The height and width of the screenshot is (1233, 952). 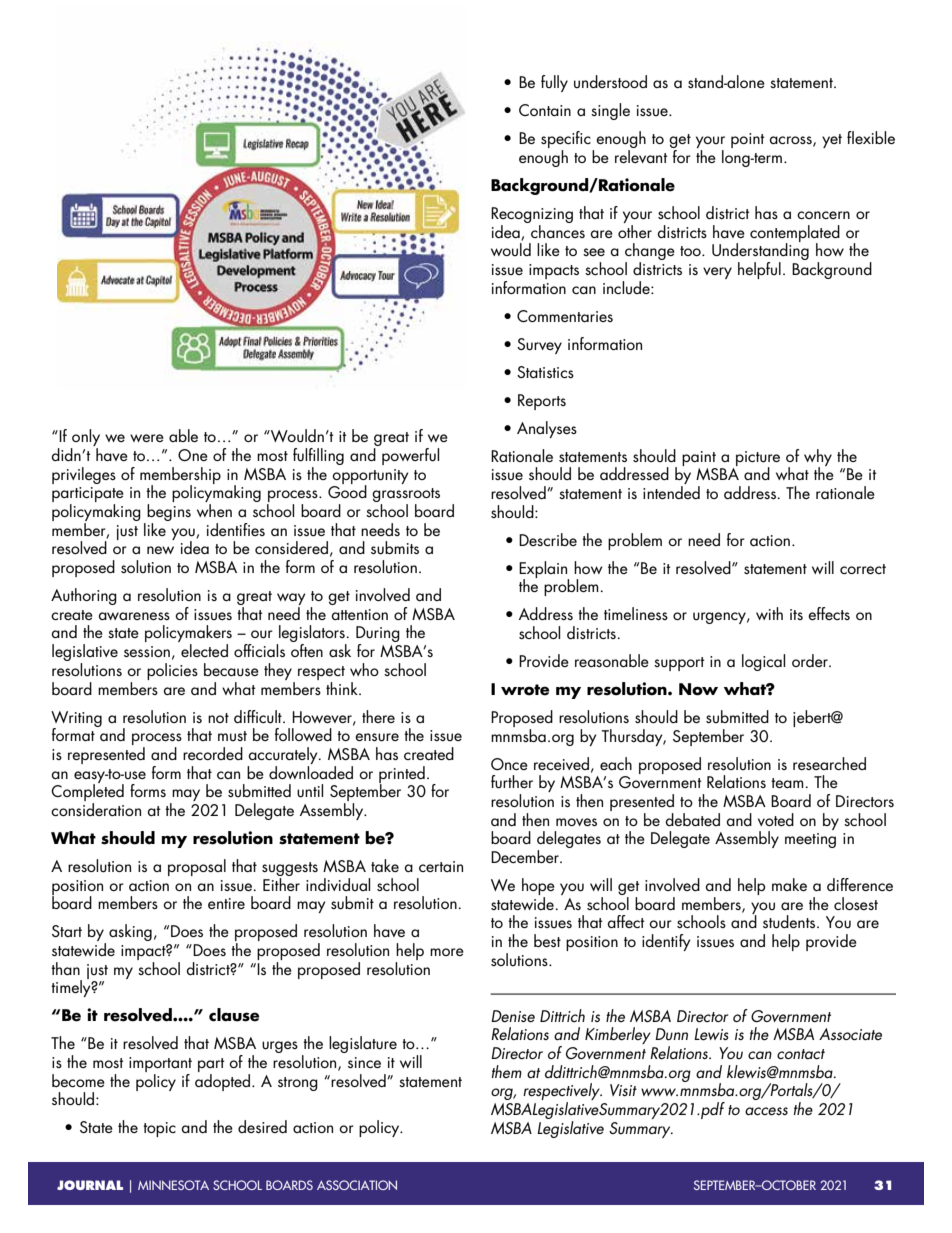 What do you see at coordinates (748, 140) in the screenshot?
I see `point` at bounding box center [748, 140].
